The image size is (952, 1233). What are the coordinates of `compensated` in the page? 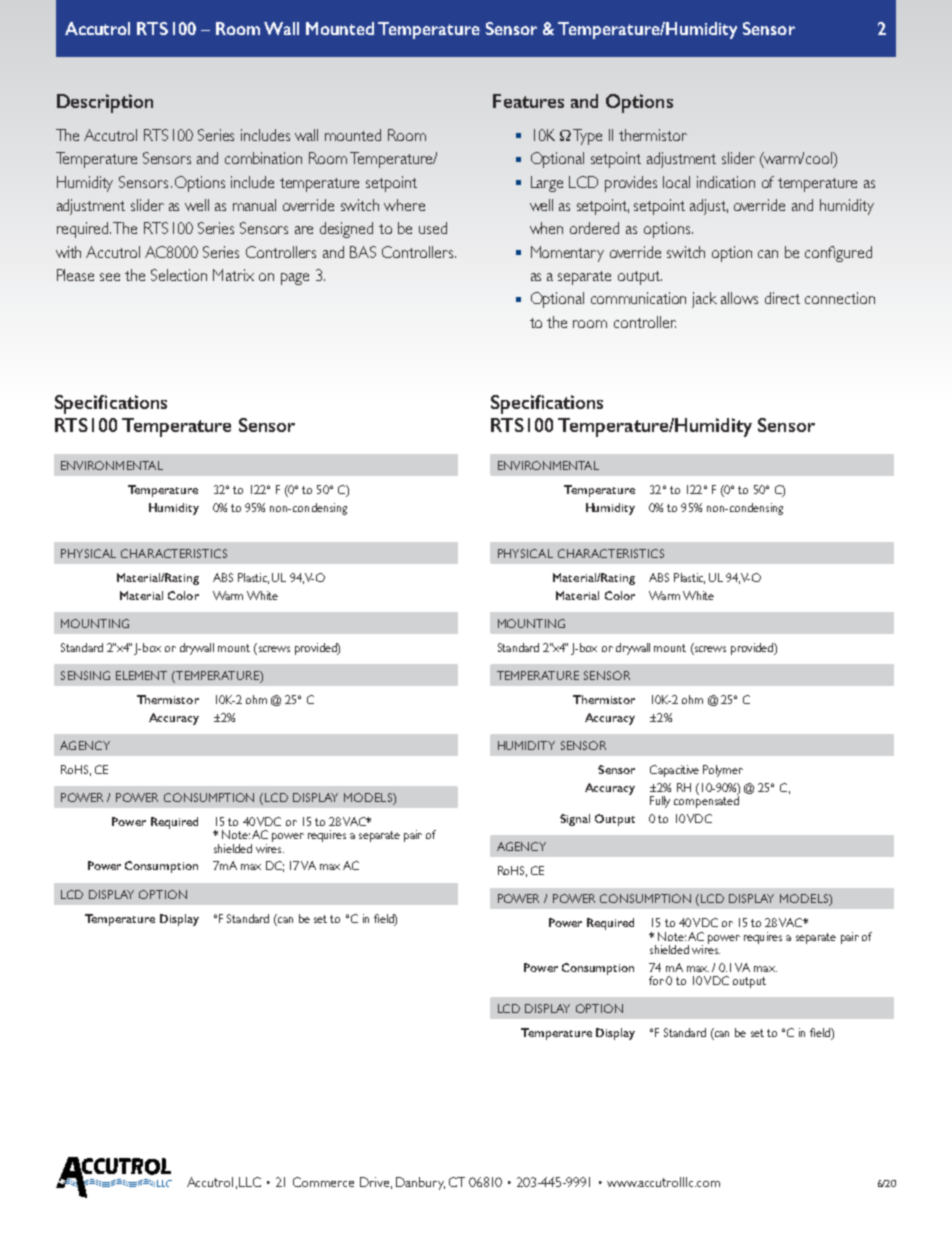 It's located at (706, 801).
